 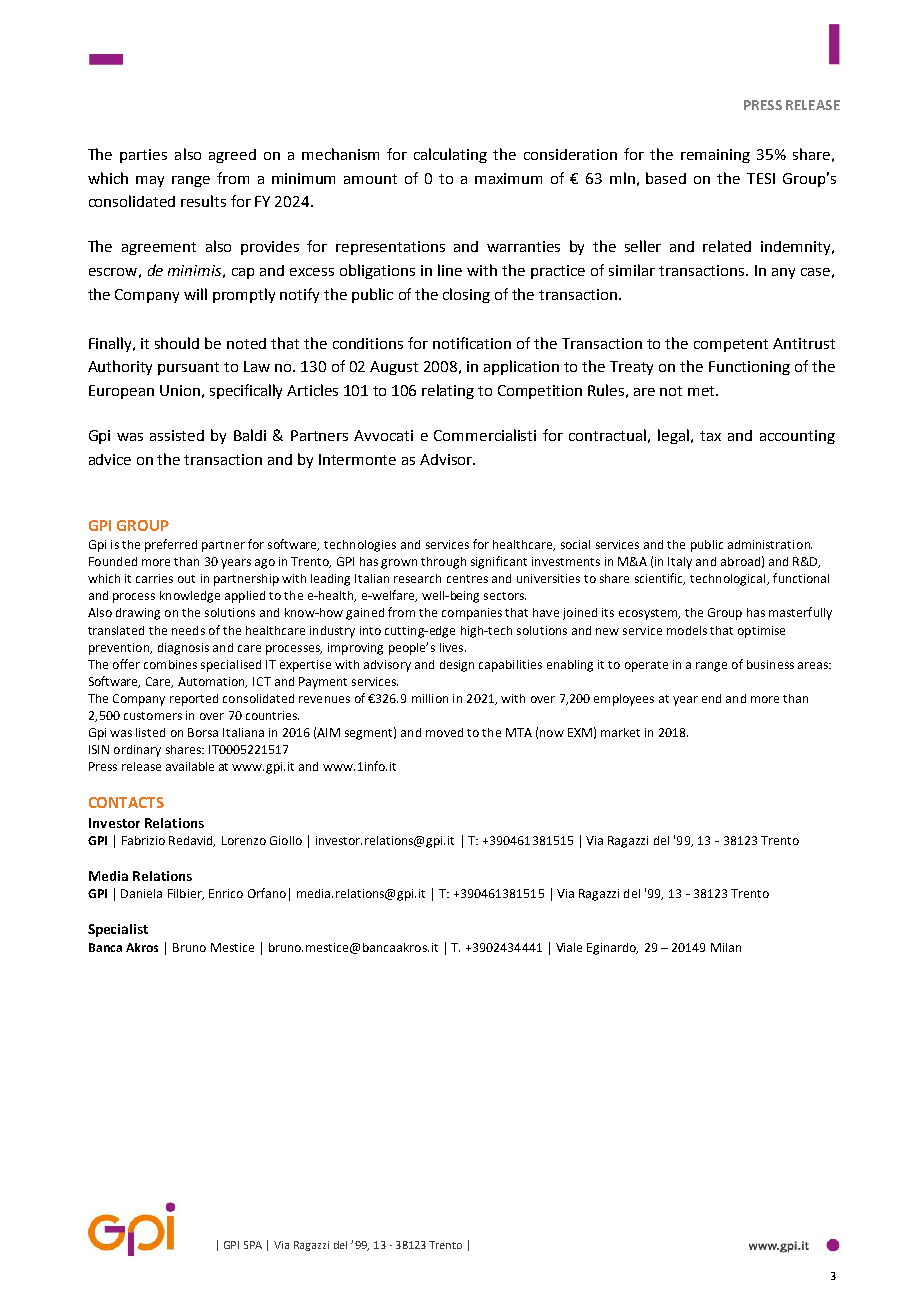 I want to click on remaining, so click(x=715, y=156).
